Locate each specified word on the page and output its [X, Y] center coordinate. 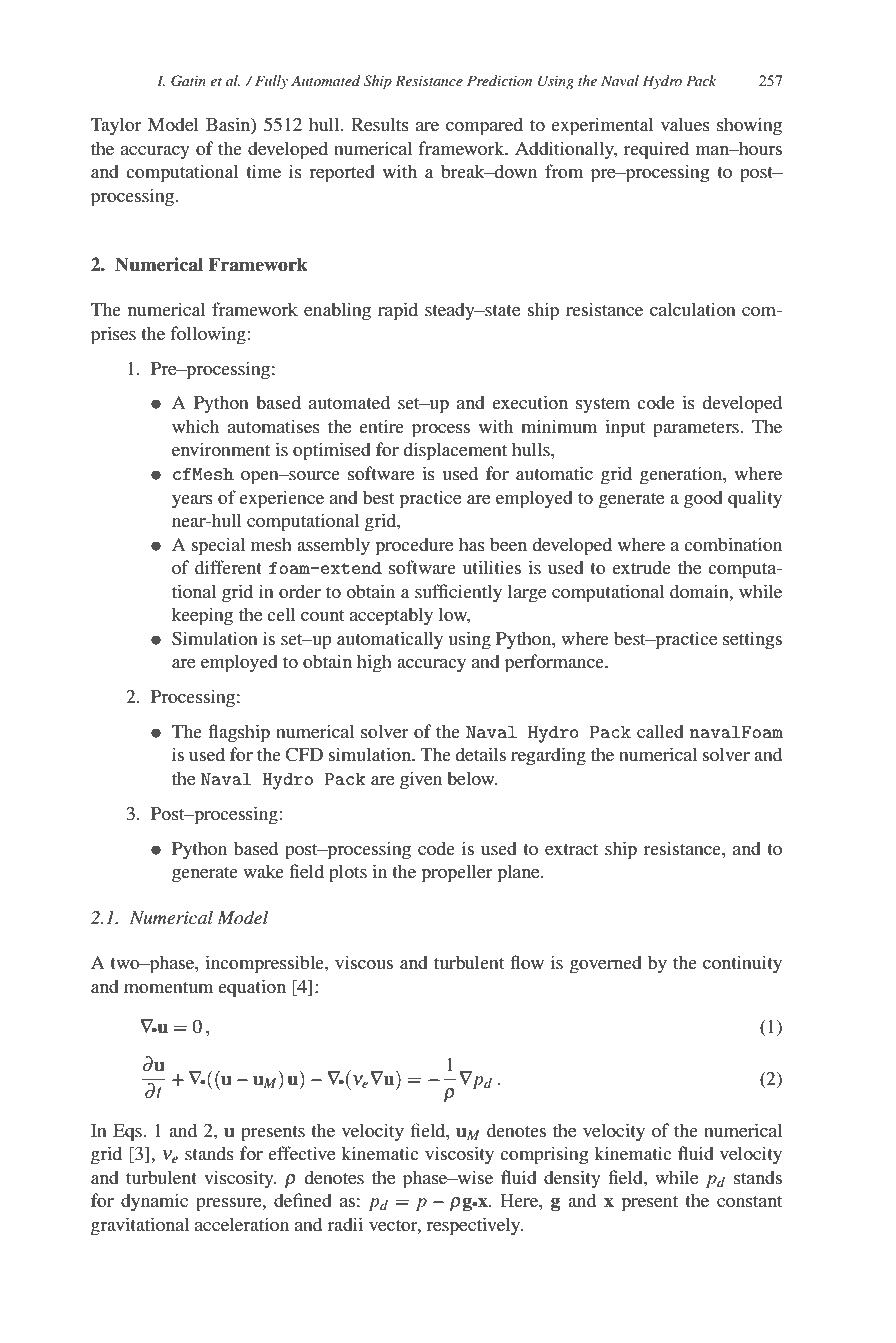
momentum [168, 987]
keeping [202, 616]
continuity [742, 964]
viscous [364, 962]
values [685, 124]
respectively [474, 1226]
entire [381, 426]
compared [484, 126]
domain [700, 591]
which [195, 426]
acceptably [391, 616]
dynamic [154, 1202]
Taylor [116, 126]
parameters [697, 430]
